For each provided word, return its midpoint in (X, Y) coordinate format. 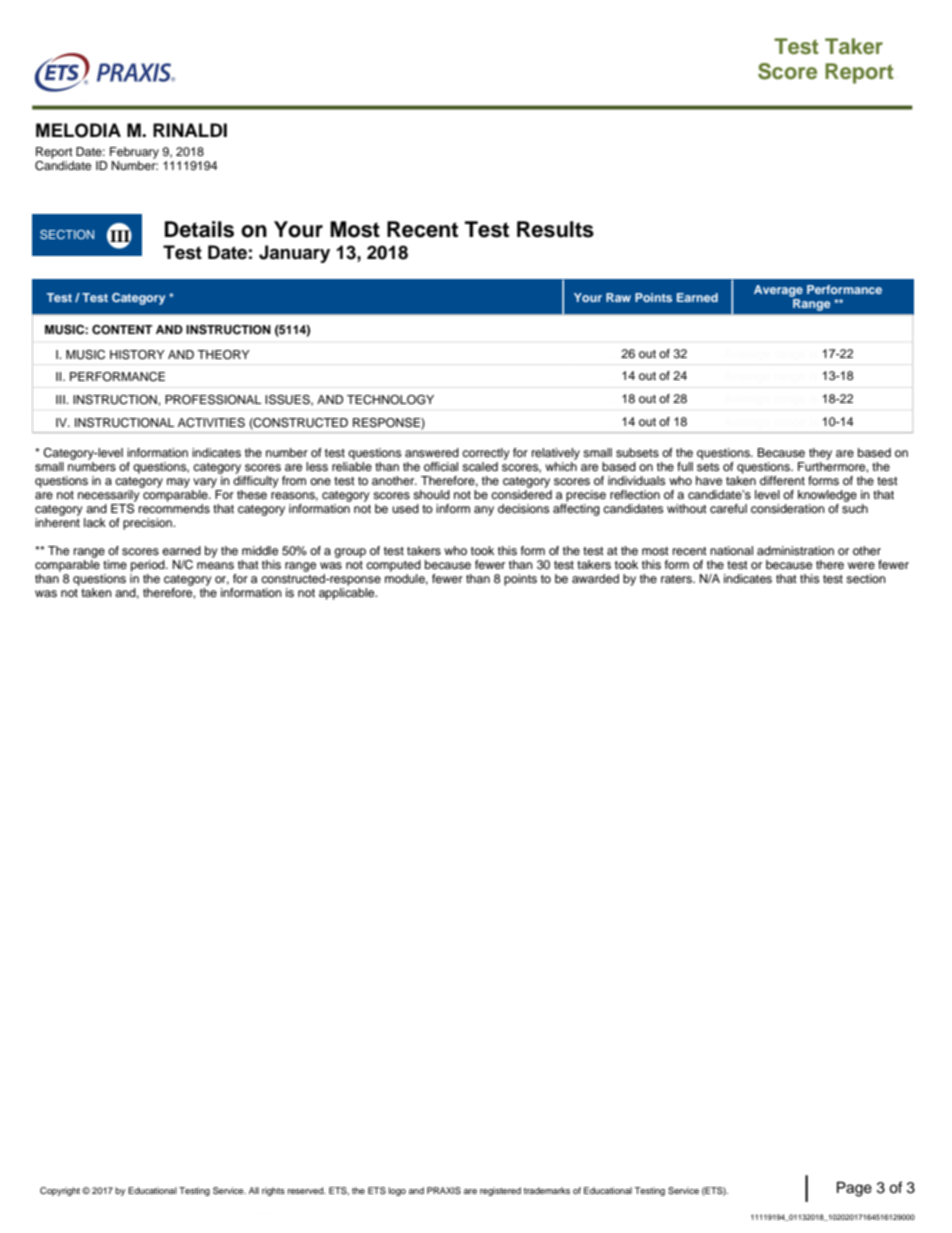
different (782, 480)
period (149, 566)
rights (273, 1191)
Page (854, 1189)
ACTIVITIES (211, 423)
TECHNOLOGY (390, 400)
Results (555, 229)
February (134, 153)
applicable (348, 594)
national (731, 550)
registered (500, 1191)
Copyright (60, 1191)
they (820, 454)
